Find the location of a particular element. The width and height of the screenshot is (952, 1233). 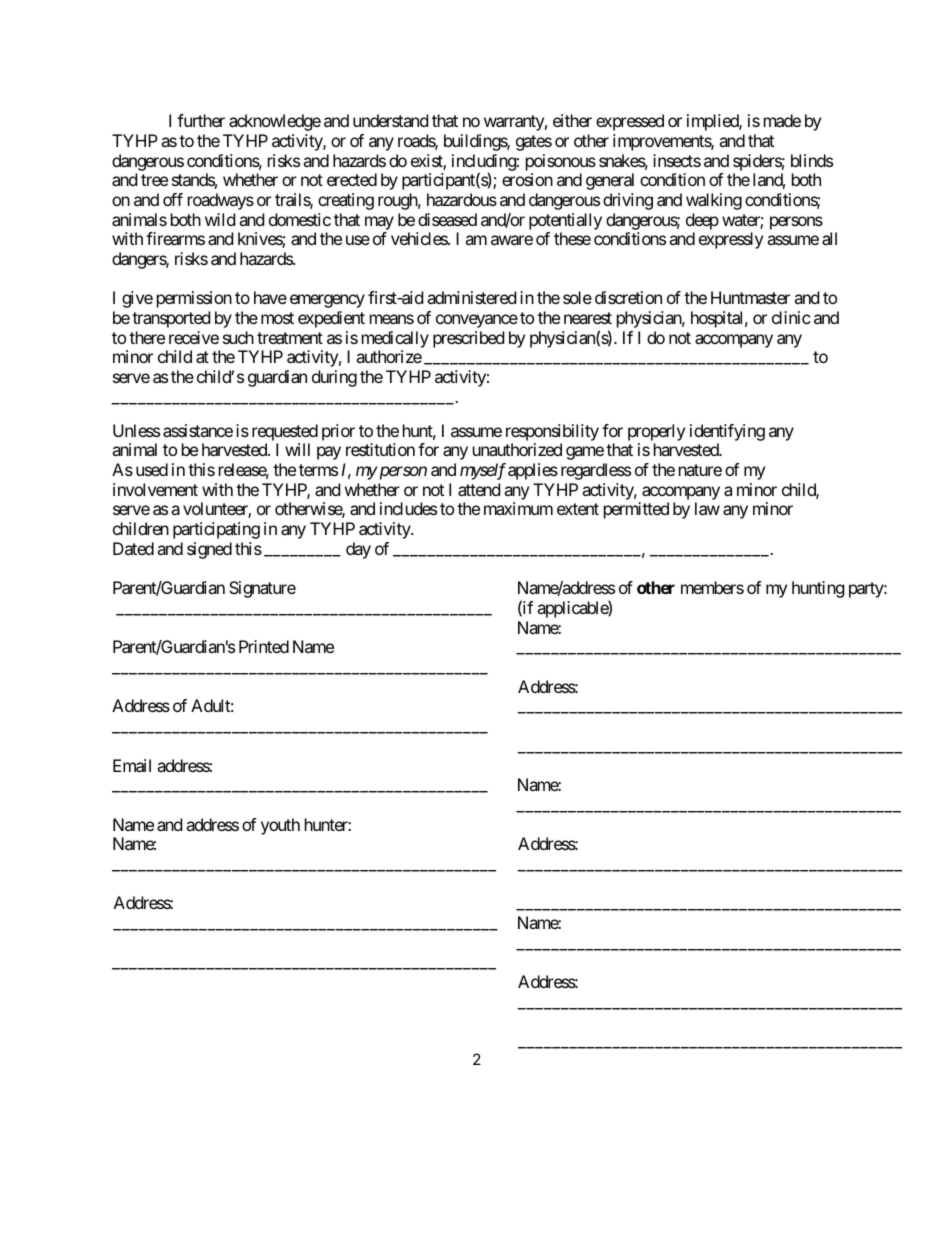

understand is located at coordinates (390, 120).
